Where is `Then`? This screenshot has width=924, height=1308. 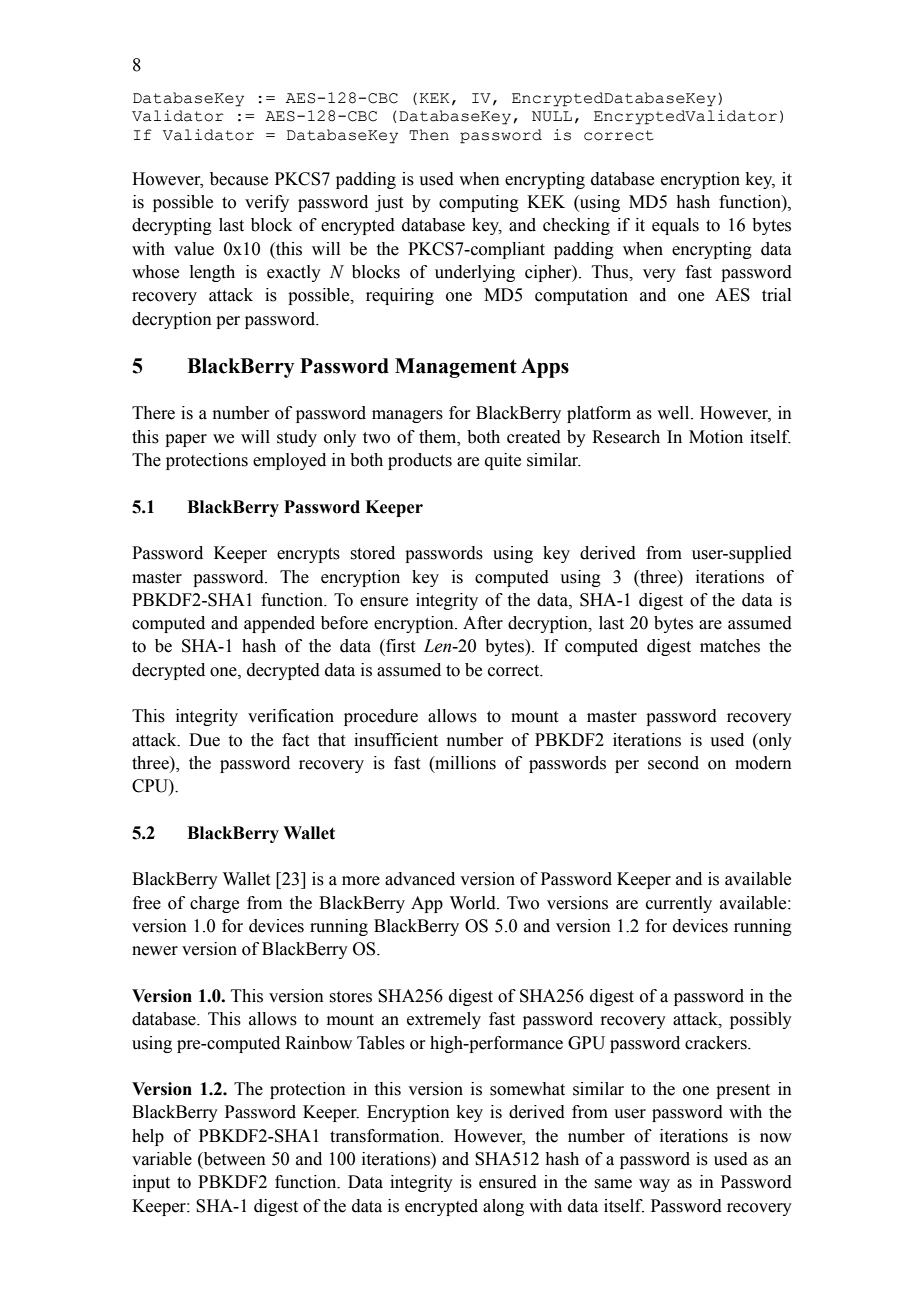
Then is located at coordinates (429, 135).
